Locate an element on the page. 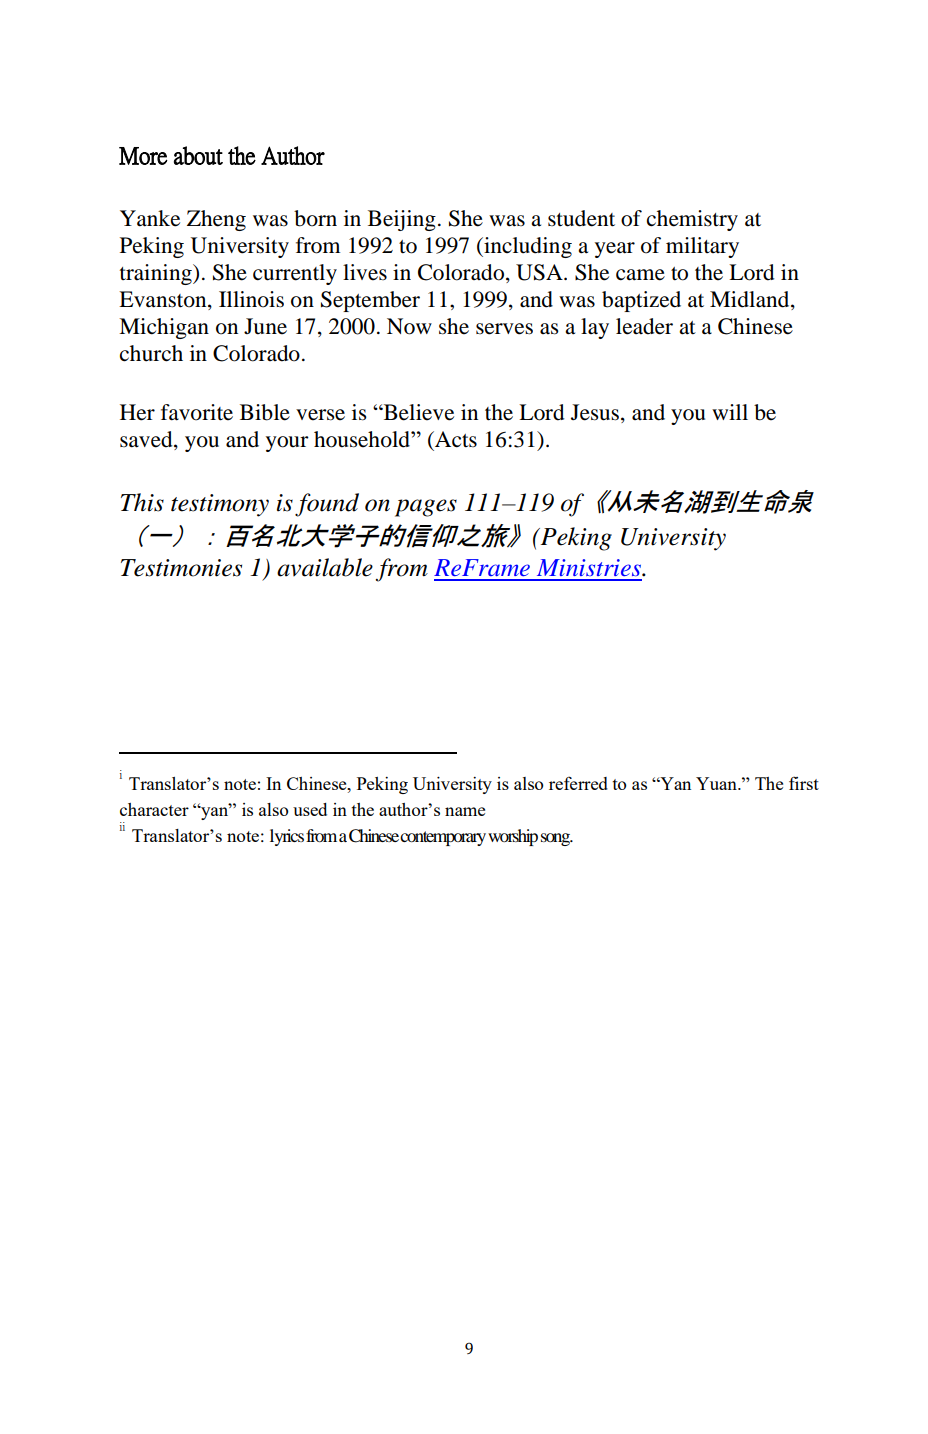 This document has width=928, height=1434. name is located at coordinates (465, 811).
